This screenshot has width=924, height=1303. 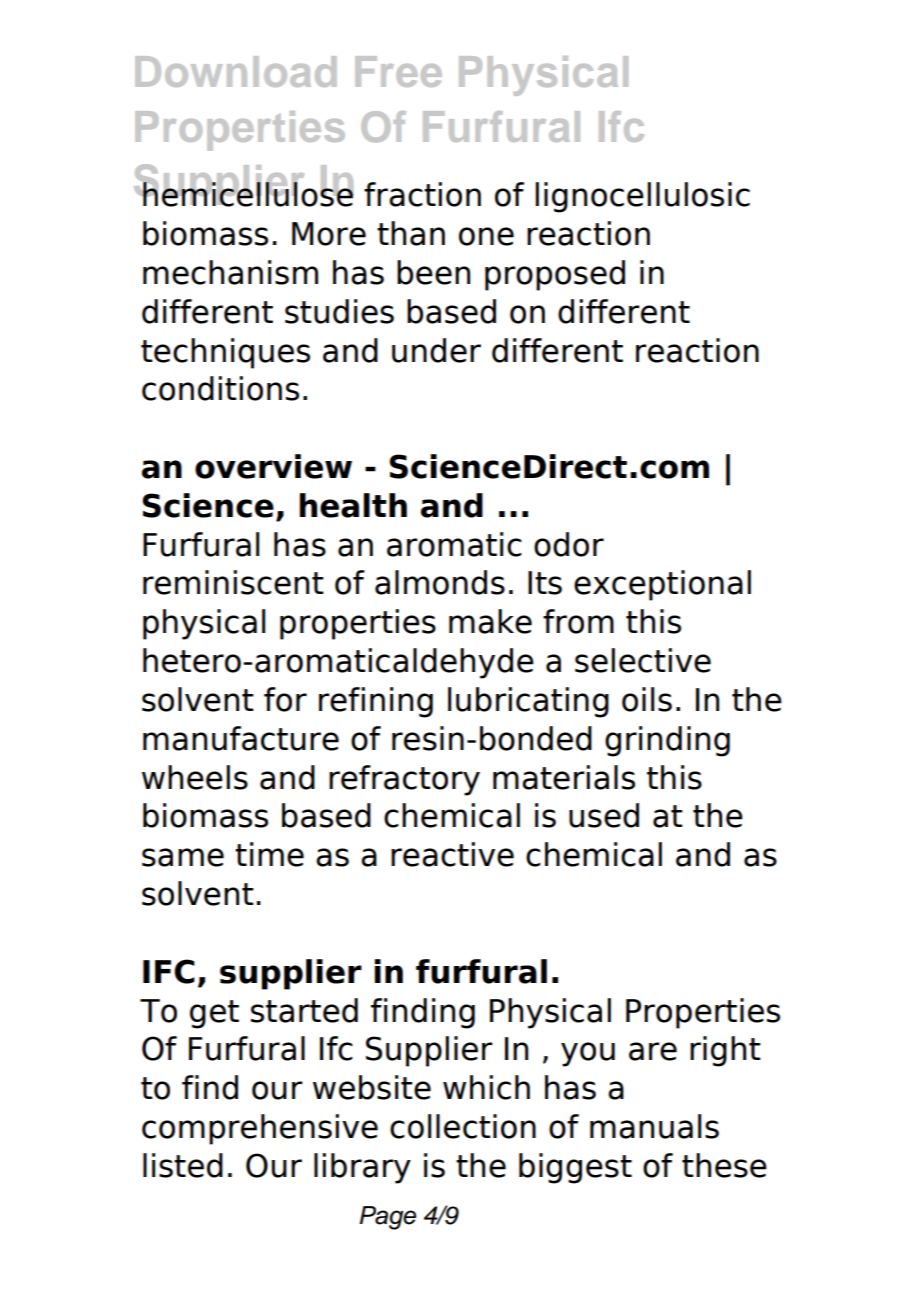 What do you see at coordinates (662, 585) in the screenshot?
I see `exceptional` at bounding box center [662, 585].
